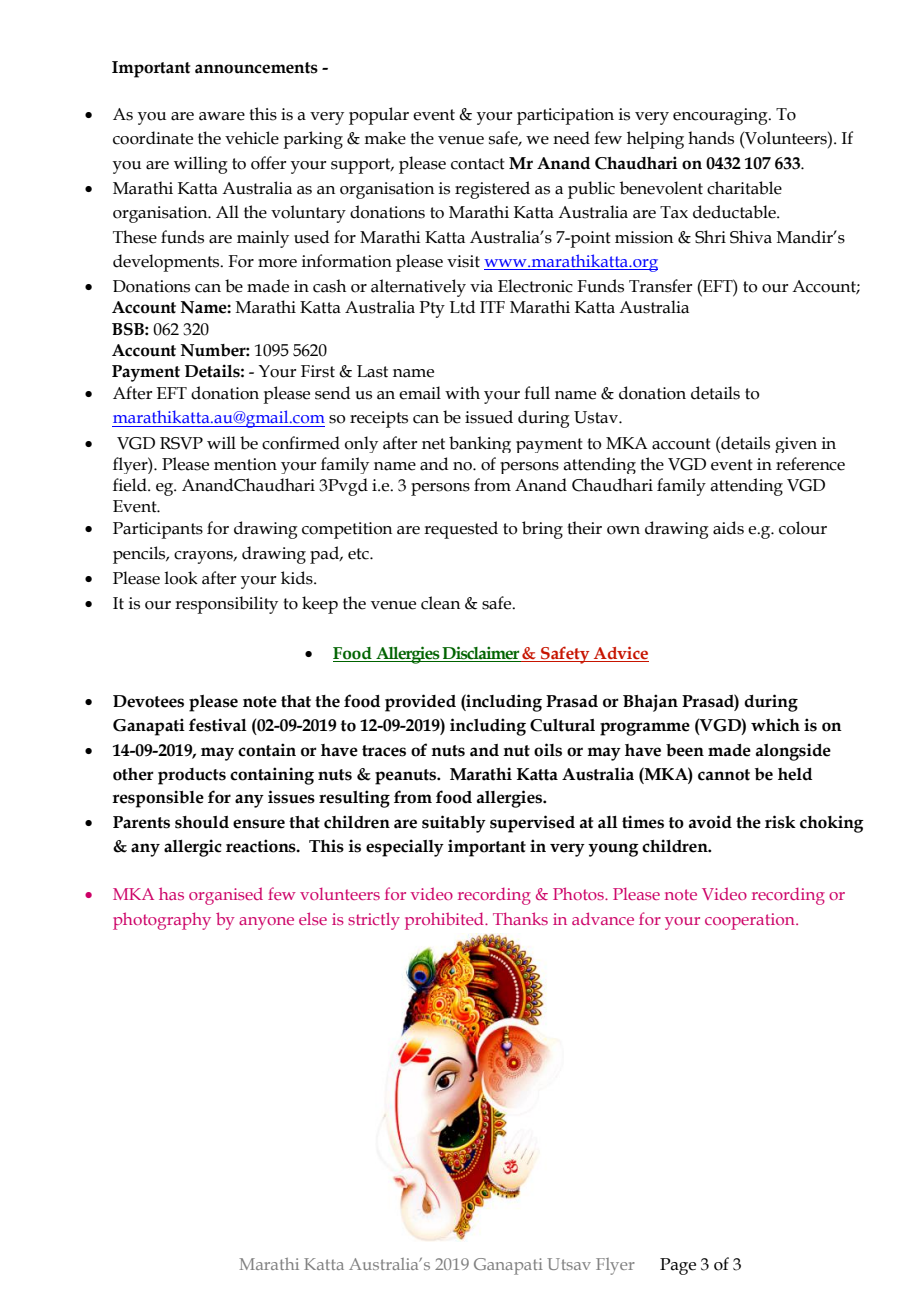 This image has width=924, height=1308. I want to click on Page, so click(678, 1266).
